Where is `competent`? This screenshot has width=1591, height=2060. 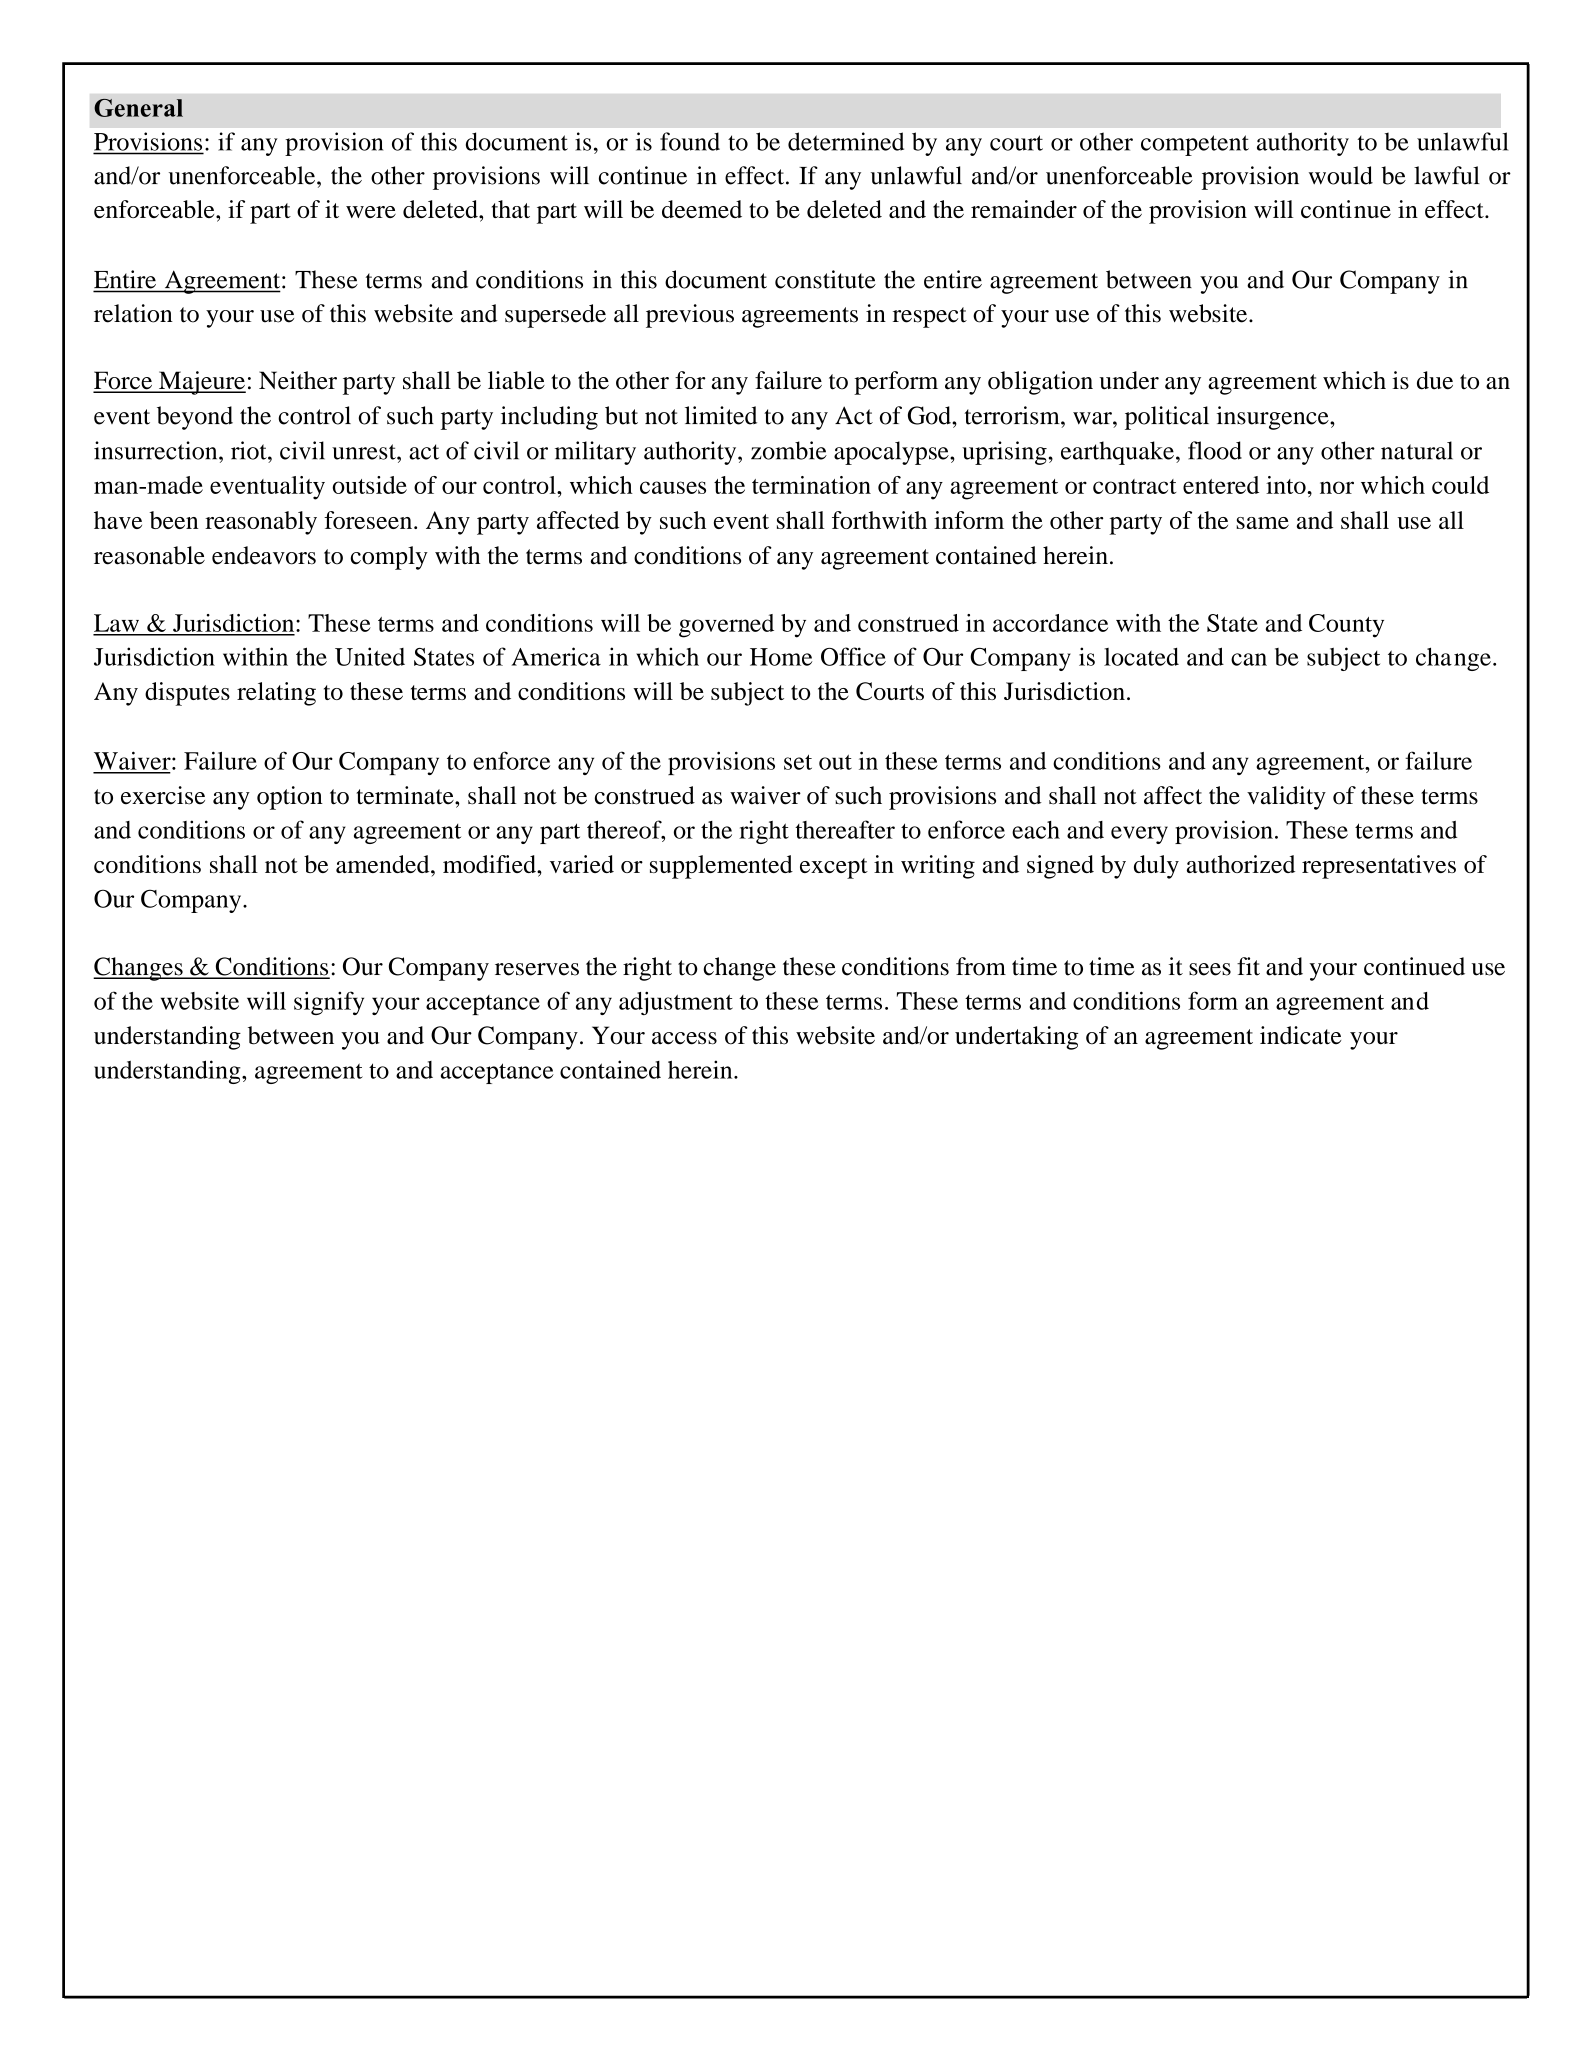 competent is located at coordinates (1195, 145).
